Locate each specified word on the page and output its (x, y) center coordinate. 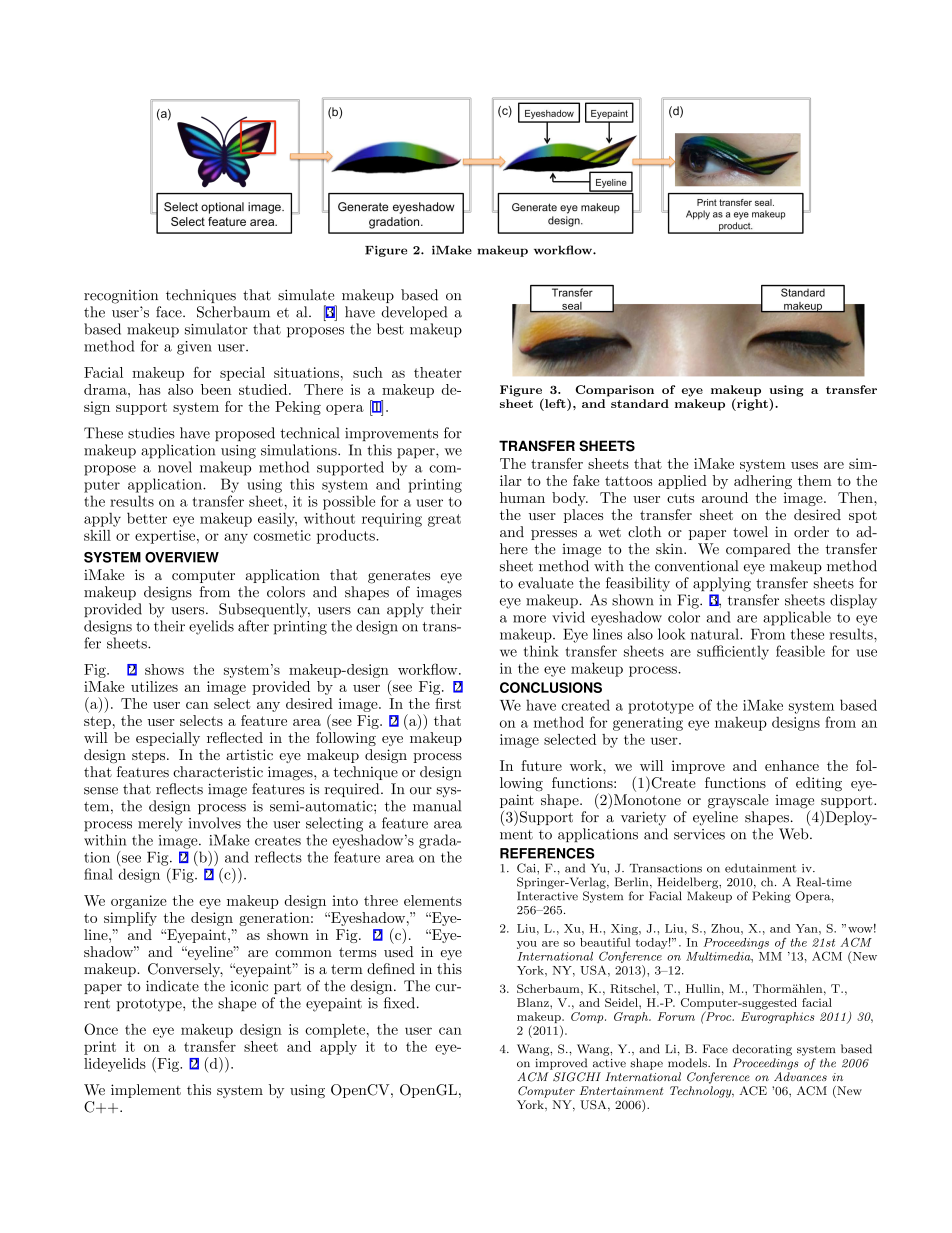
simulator (216, 329)
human (522, 497)
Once (101, 1029)
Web (794, 834)
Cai (527, 868)
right (752, 404)
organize (139, 902)
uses (804, 465)
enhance (792, 765)
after (253, 626)
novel (175, 467)
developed (414, 313)
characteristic (218, 772)
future (541, 765)
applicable (797, 618)
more (529, 619)
